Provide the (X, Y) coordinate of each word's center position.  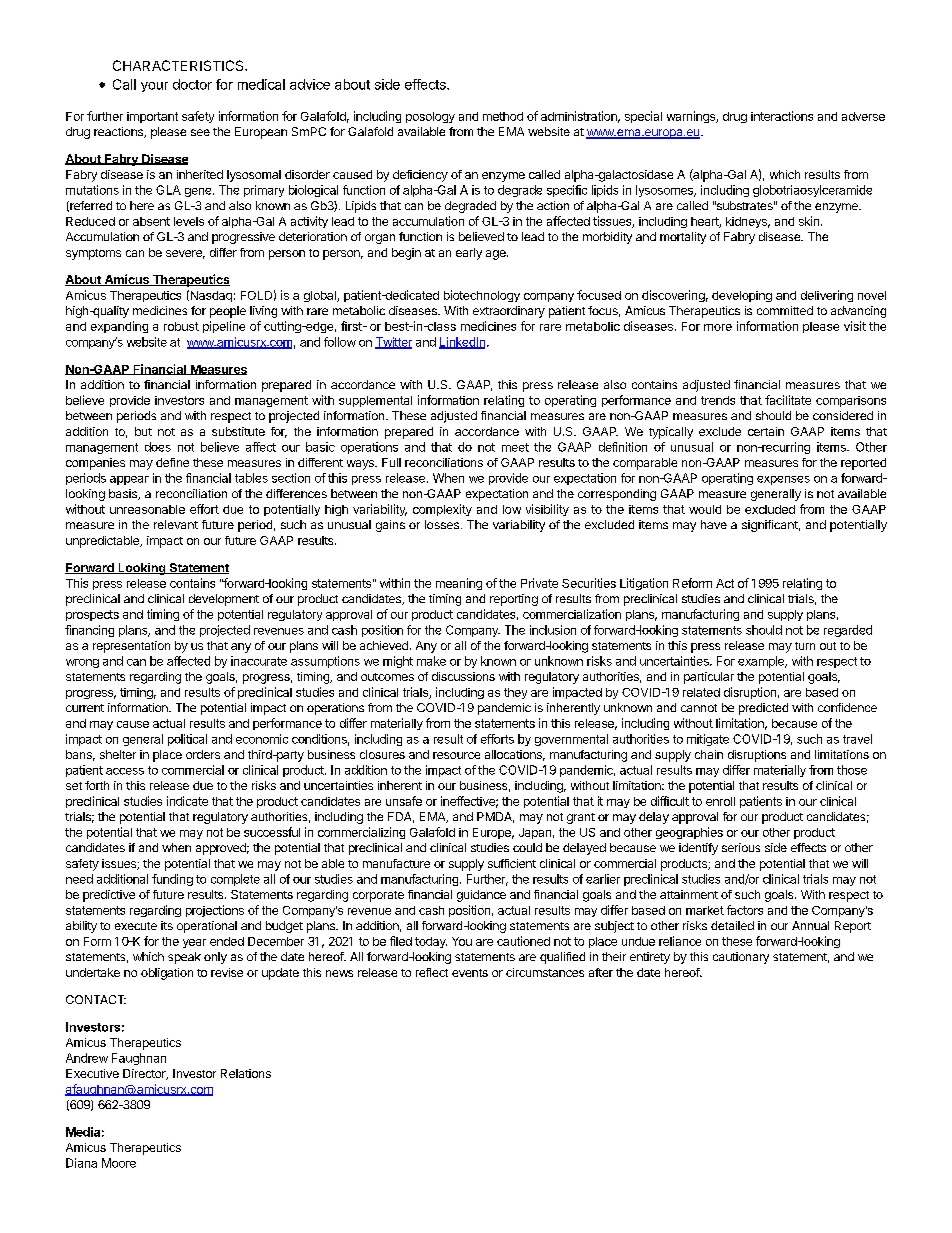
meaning (459, 584)
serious (741, 847)
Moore (119, 1163)
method (503, 116)
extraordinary (509, 312)
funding (172, 880)
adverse (863, 116)
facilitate (788, 400)
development (224, 600)
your (154, 87)
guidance (481, 896)
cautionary (741, 958)
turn (805, 646)
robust (181, 326)
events (470, 973)
